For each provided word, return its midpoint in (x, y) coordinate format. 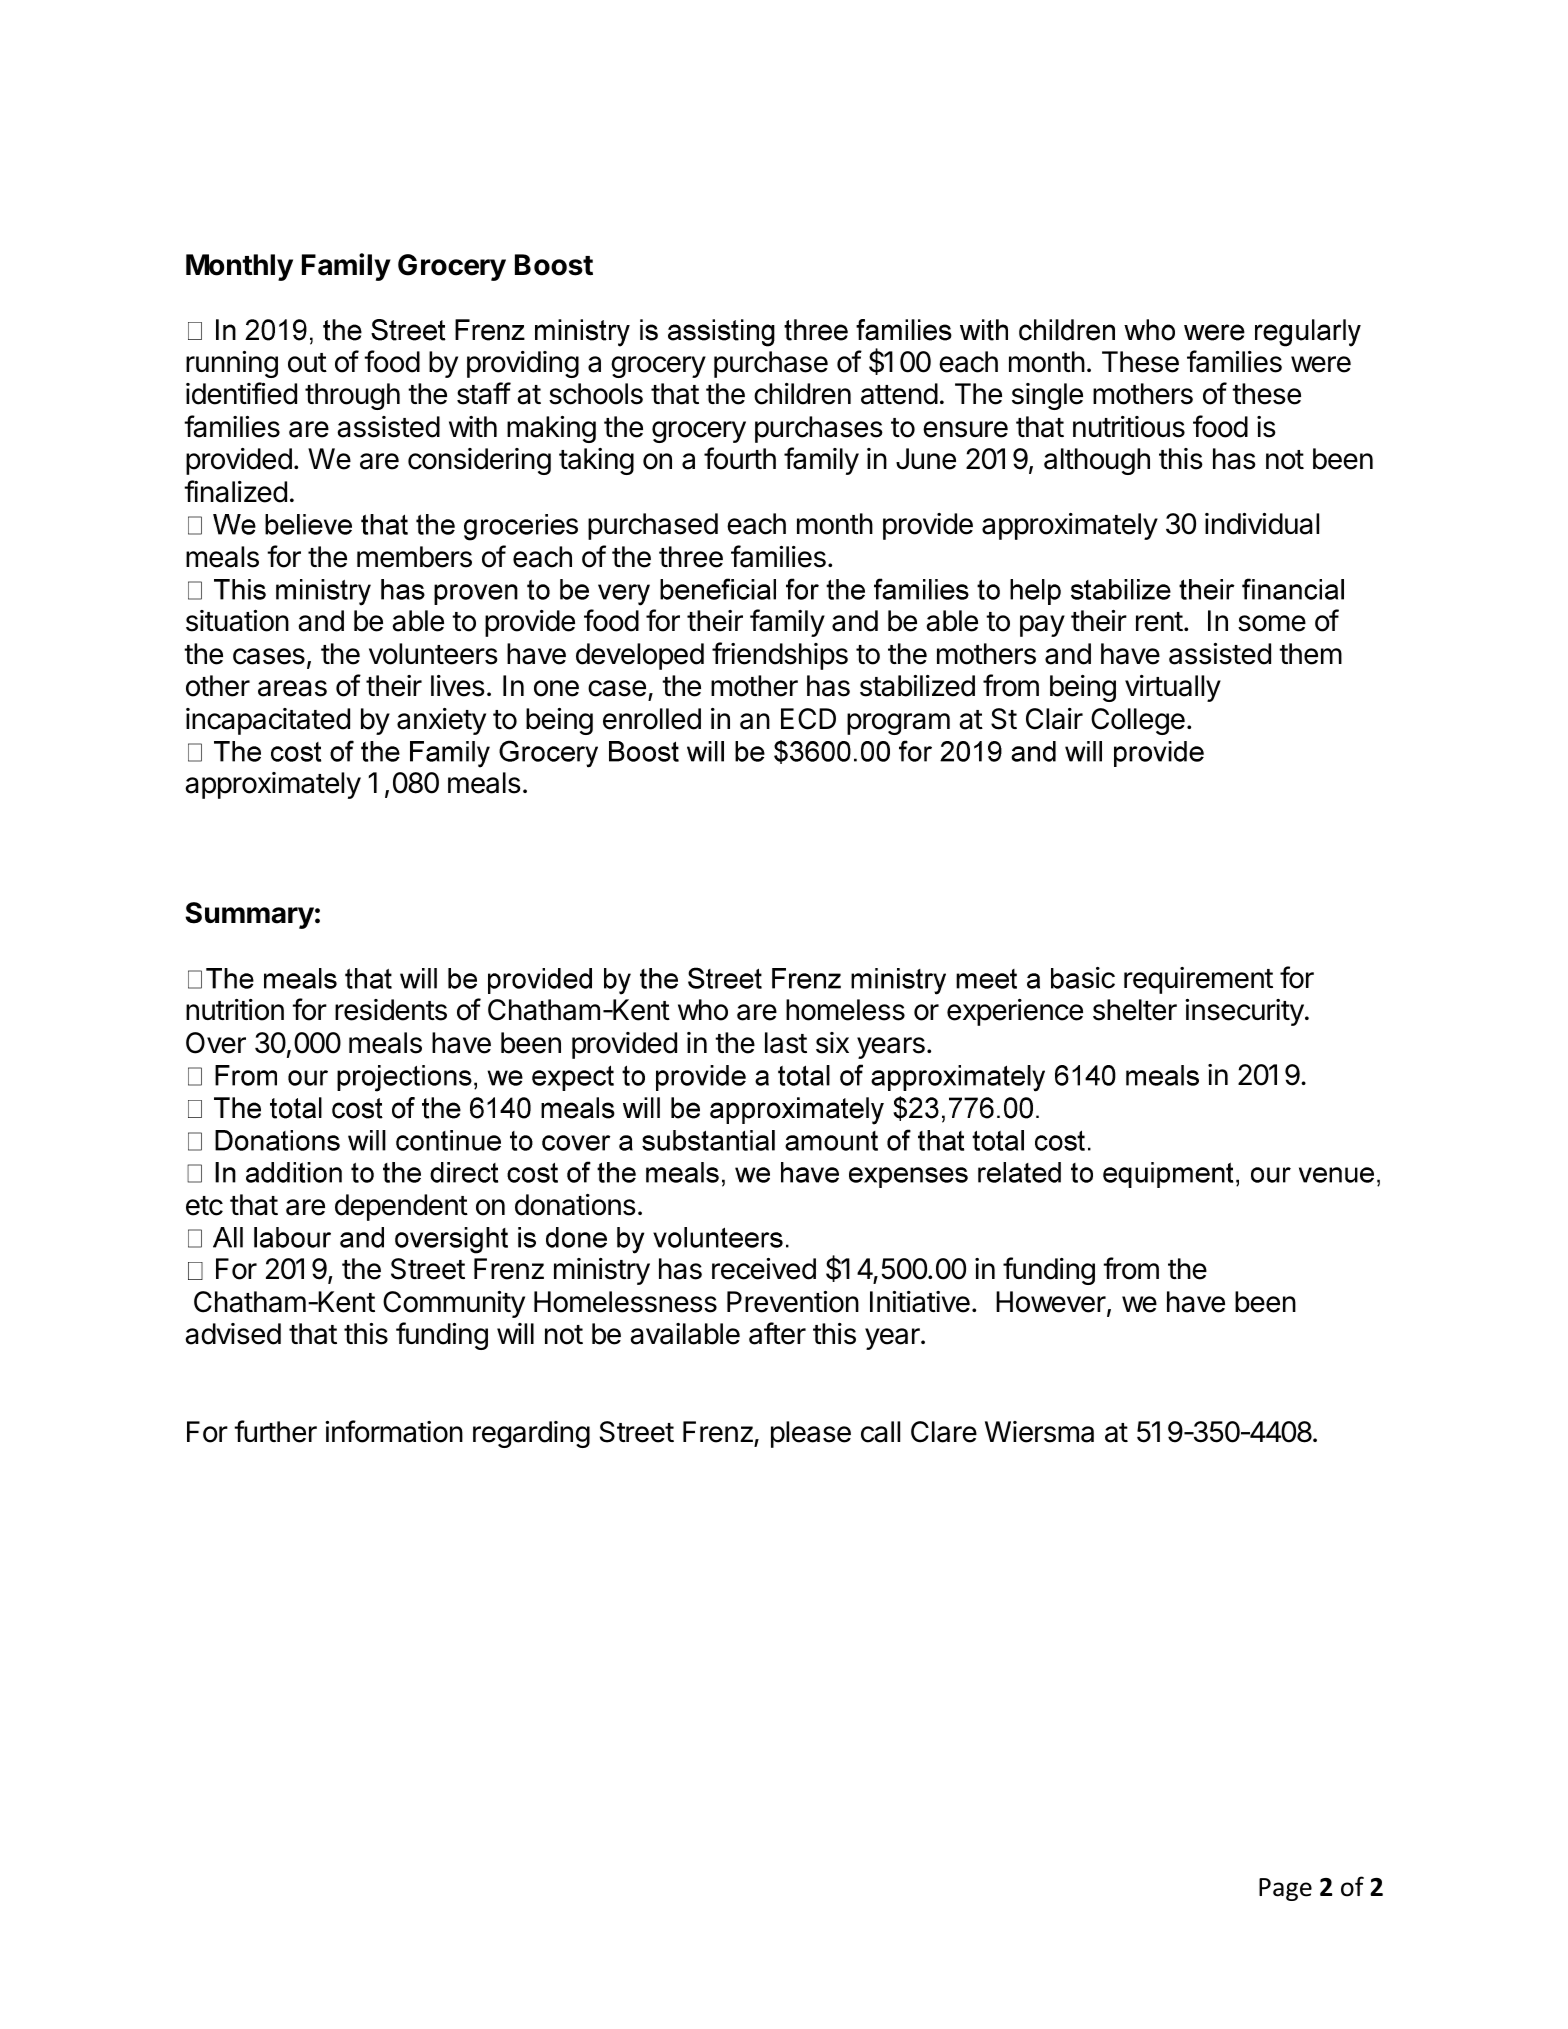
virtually (1173, 688)
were (1321, 364)
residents (391, 1010)
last (786, 1043)
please (811, 1434)
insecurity (1244, 1012)
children (802, 394)
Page (1285, 1889)
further (275, 1431)
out (307, 363)
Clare (944, 1432)
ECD (808, 719)
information (394, 1431)
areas (292, 688)
